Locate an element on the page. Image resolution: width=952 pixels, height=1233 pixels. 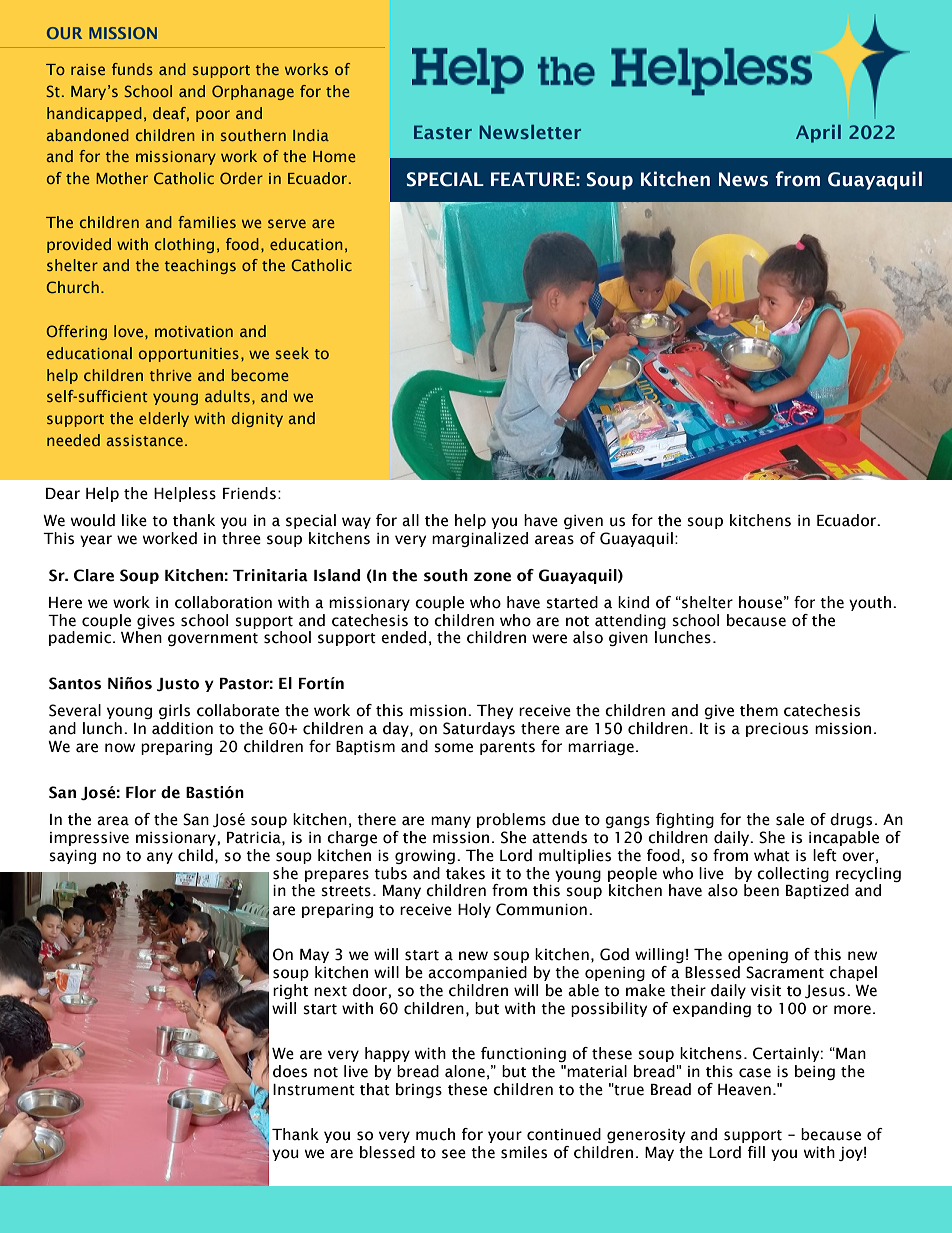
funds is located at coordinates (132, 69).
